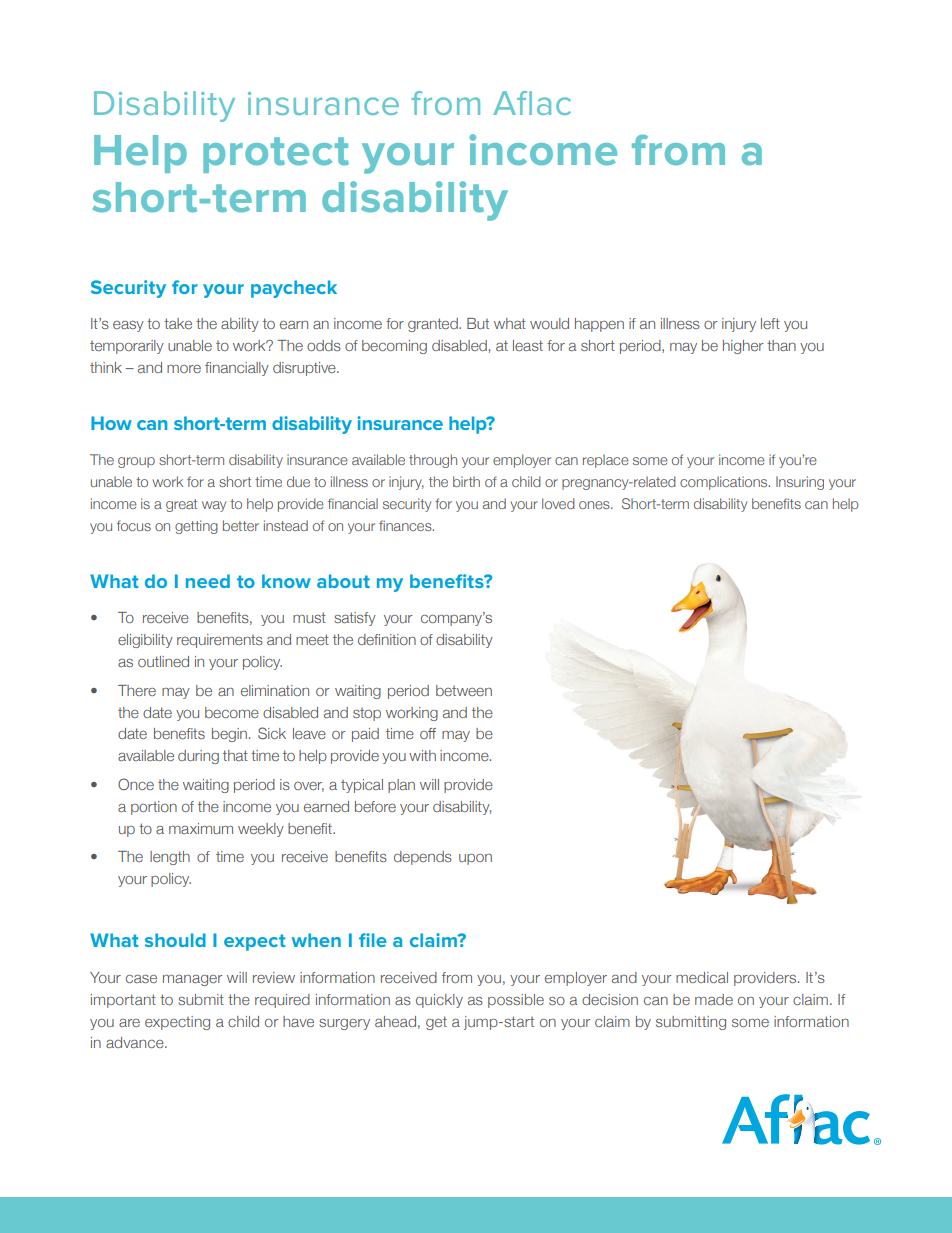 Image resolution: width=952 pixels, height=1233 pixels. I want to click on left, so click(770, 323).
